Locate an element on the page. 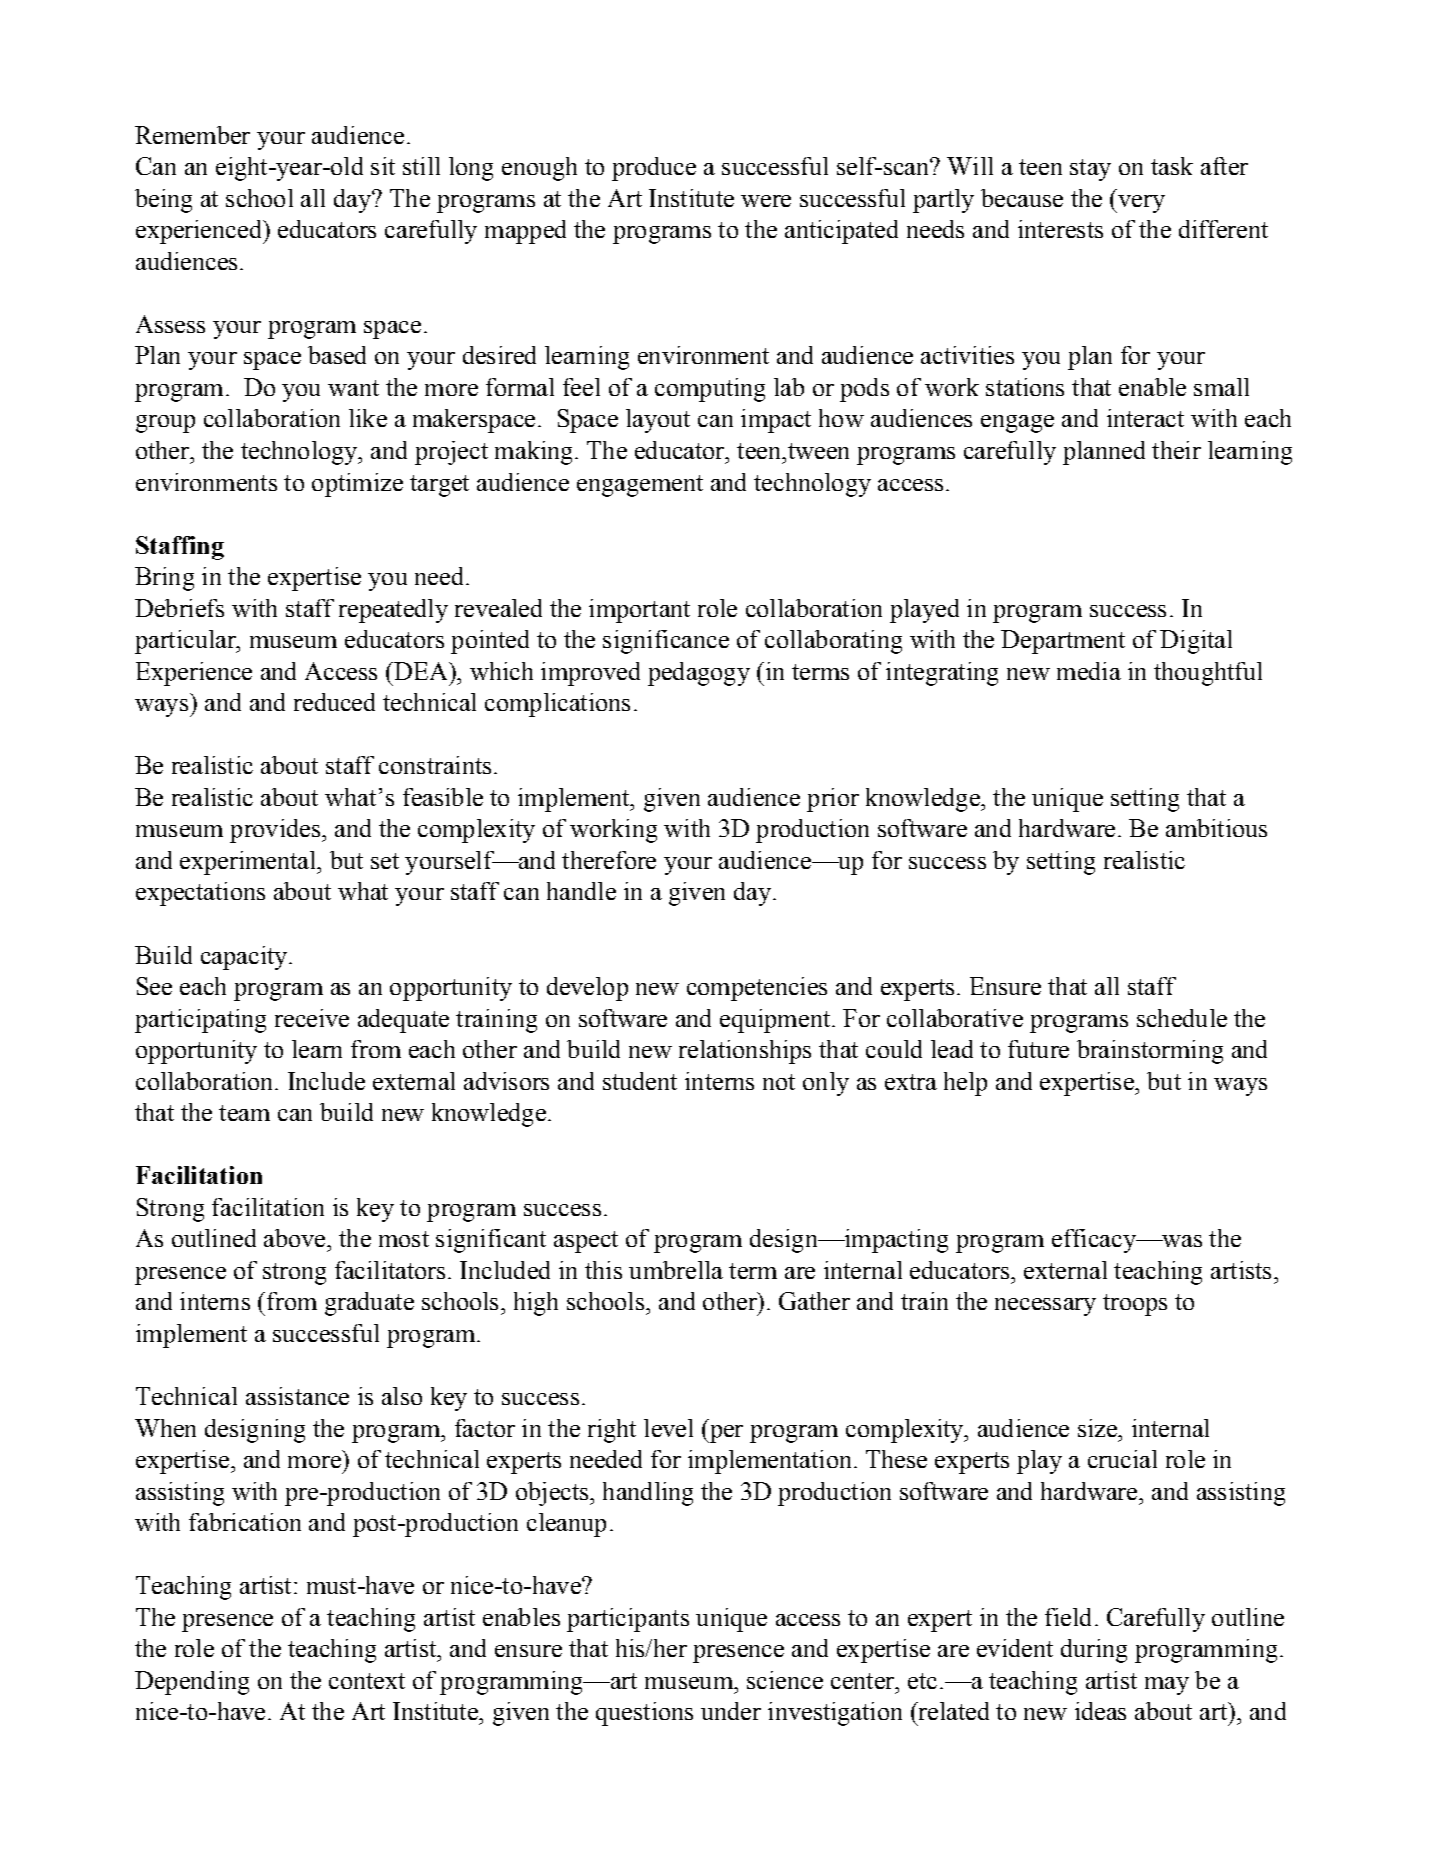  sit is located at coordinates (383, 166).
